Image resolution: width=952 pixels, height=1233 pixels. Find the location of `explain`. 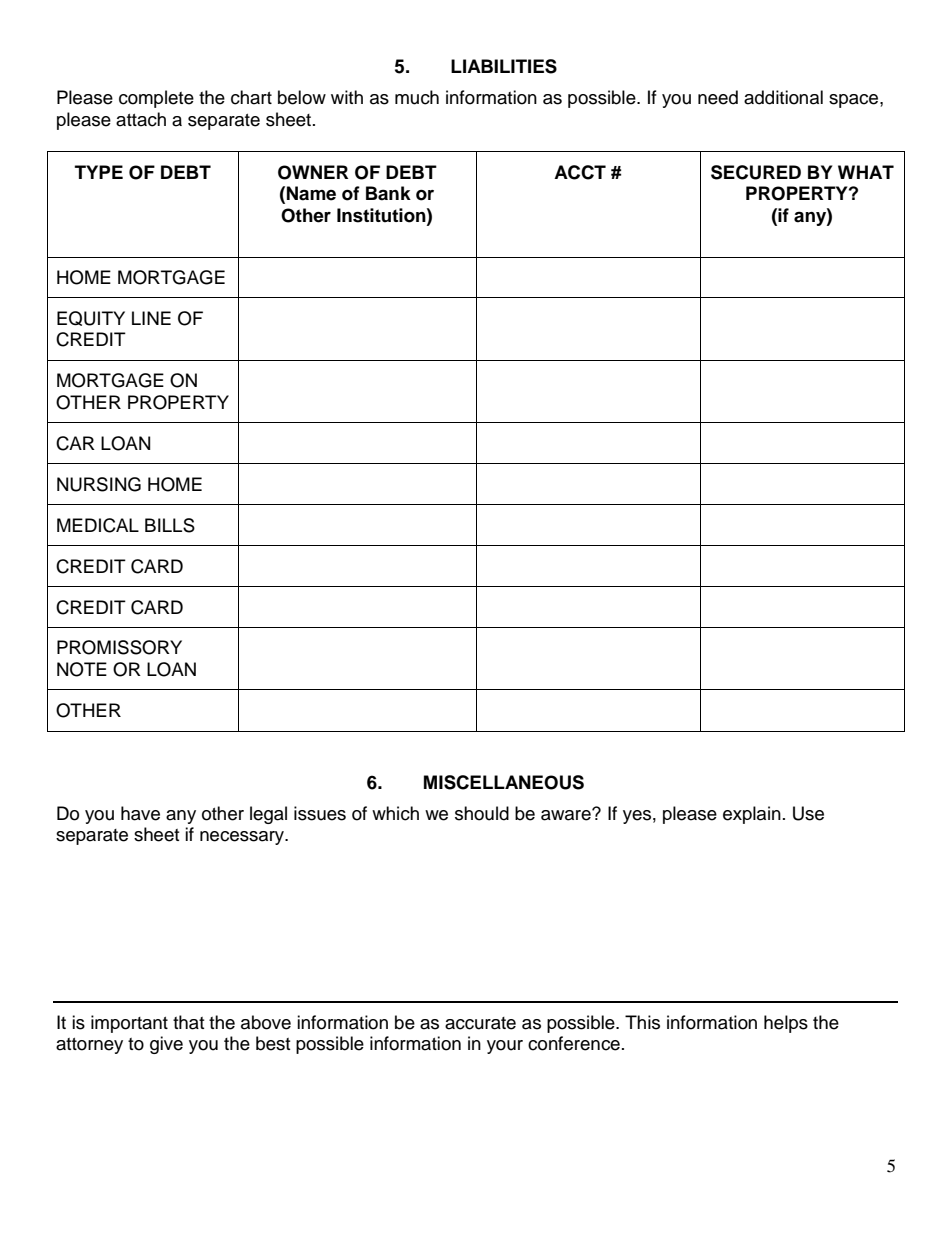

explain is located at coordinates (752, 815).
